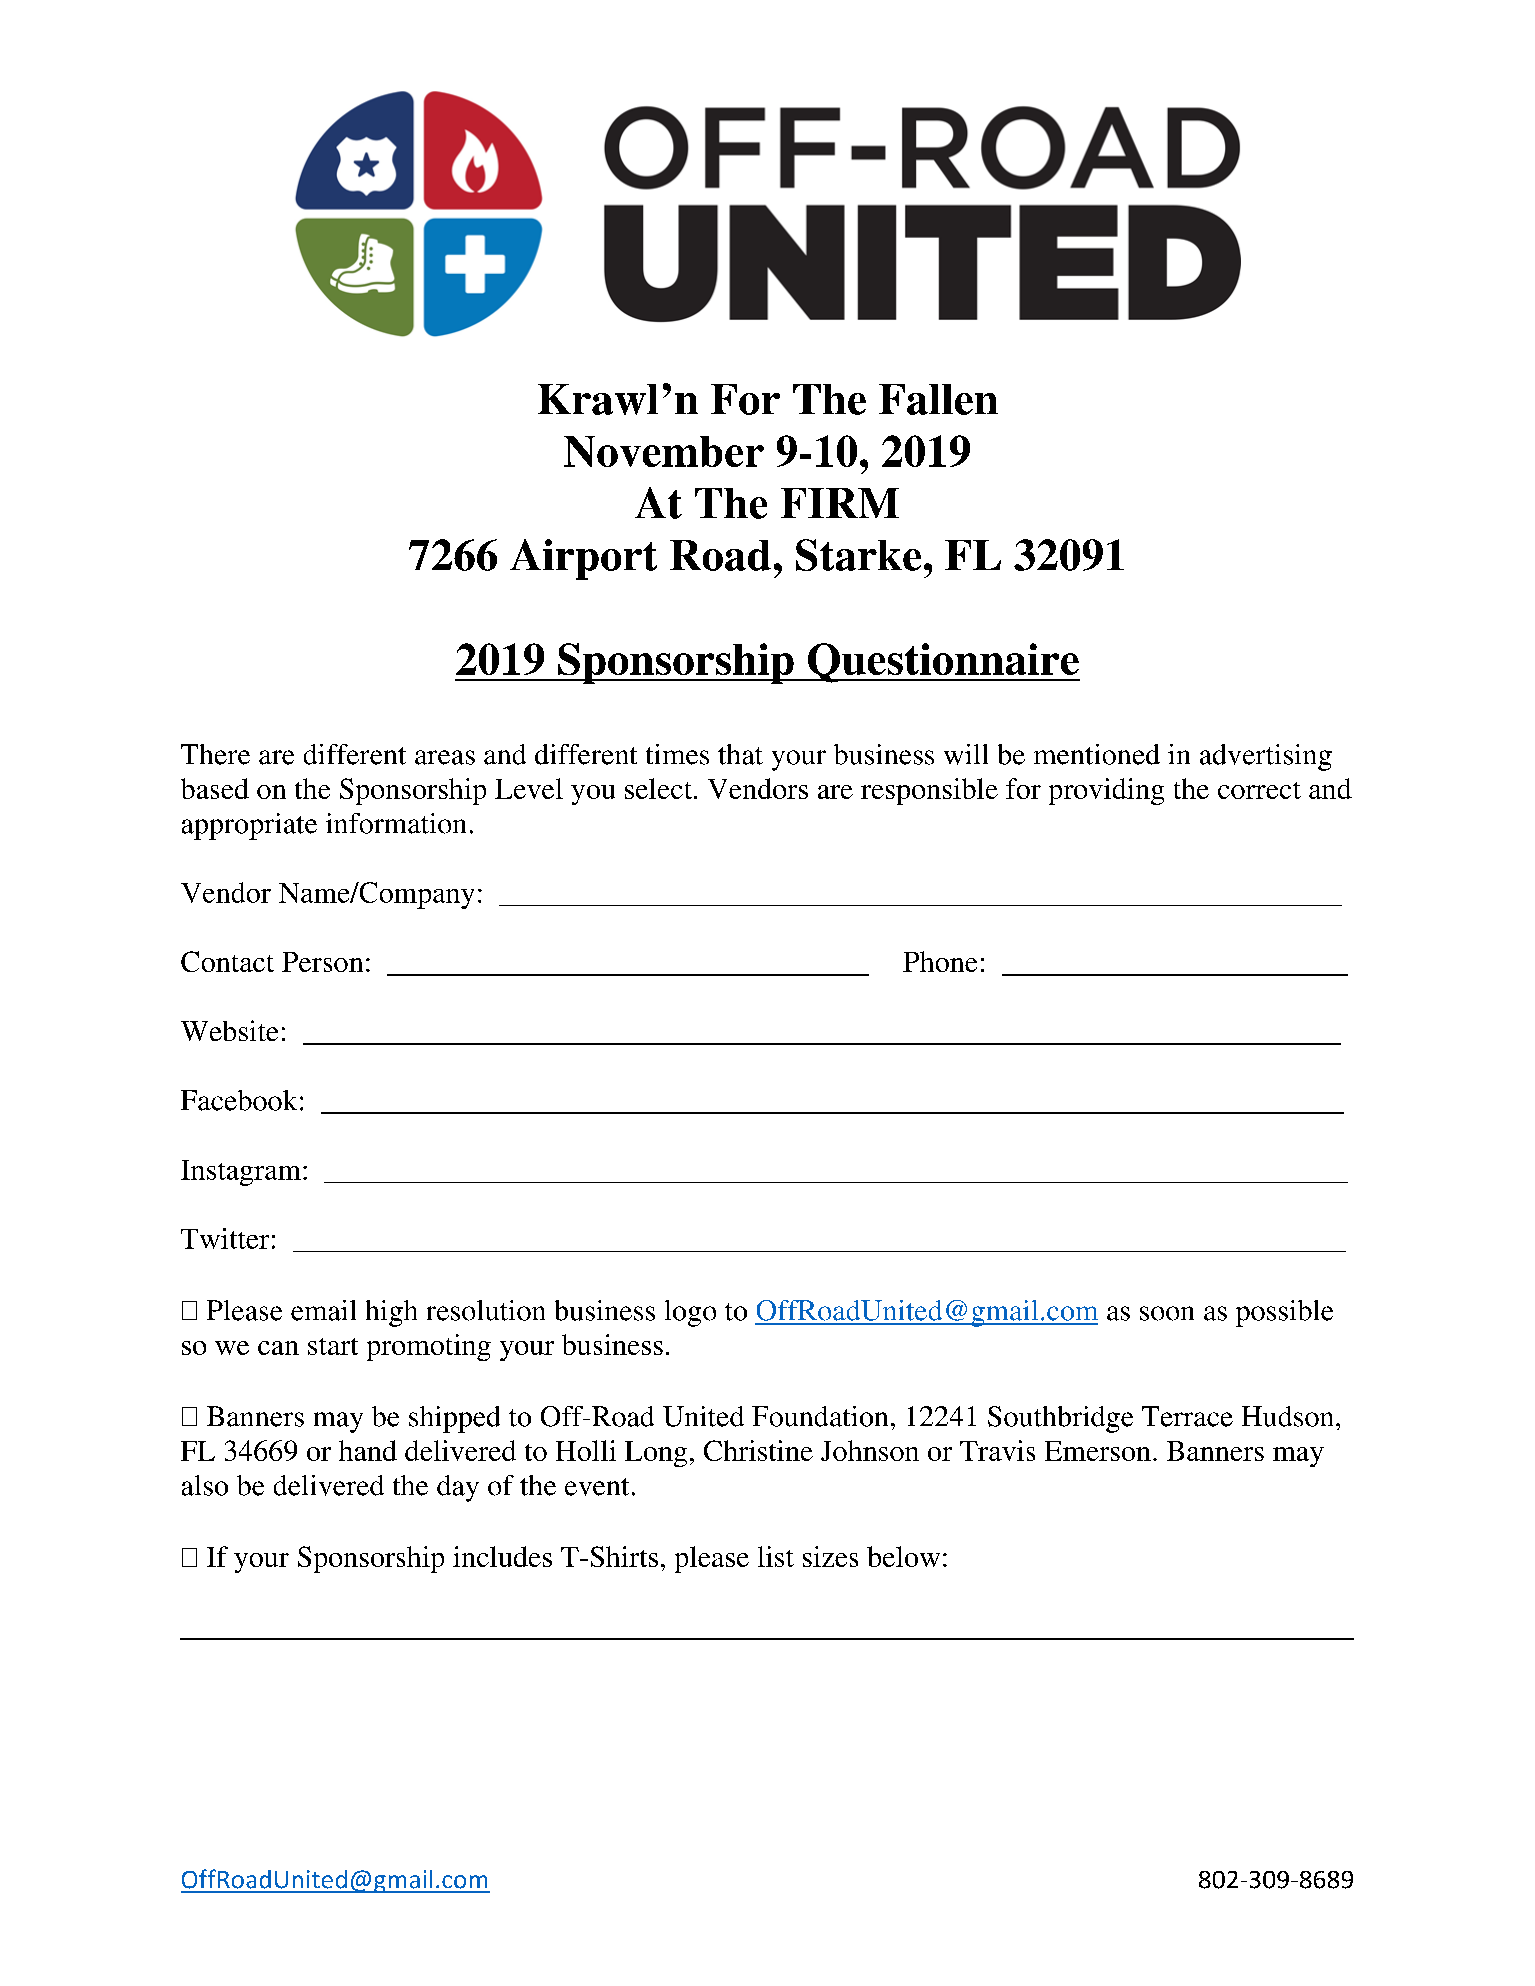 Image resolution: width=1535 pixels, height=1986 pixels. I want to click on information, so click(396, 823).
